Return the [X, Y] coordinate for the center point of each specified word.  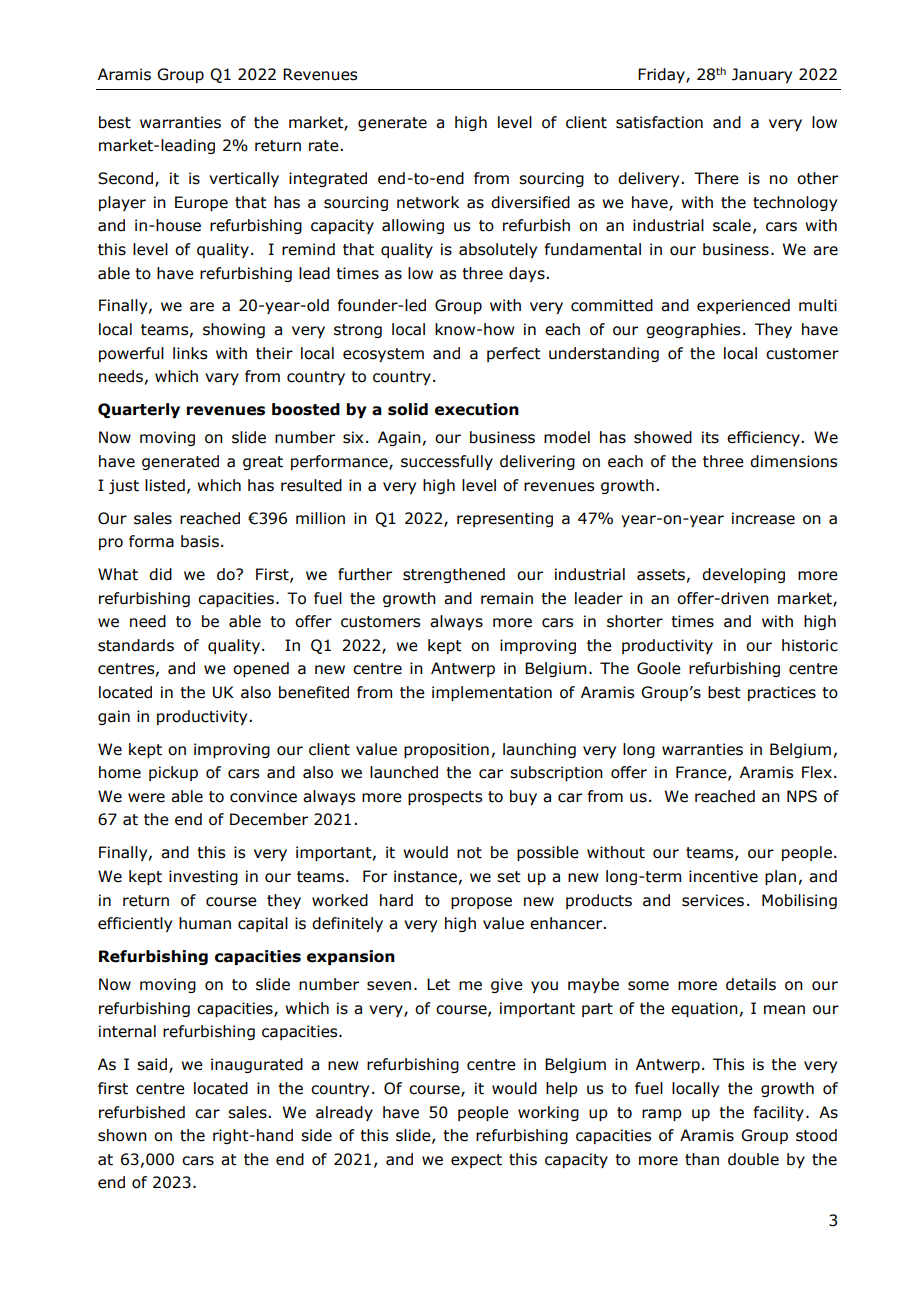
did [160, 574]
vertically [244, 179]
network [428, 202]
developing [743, 575]
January [762, 75]
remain [507, 598]
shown [122, 1135]
